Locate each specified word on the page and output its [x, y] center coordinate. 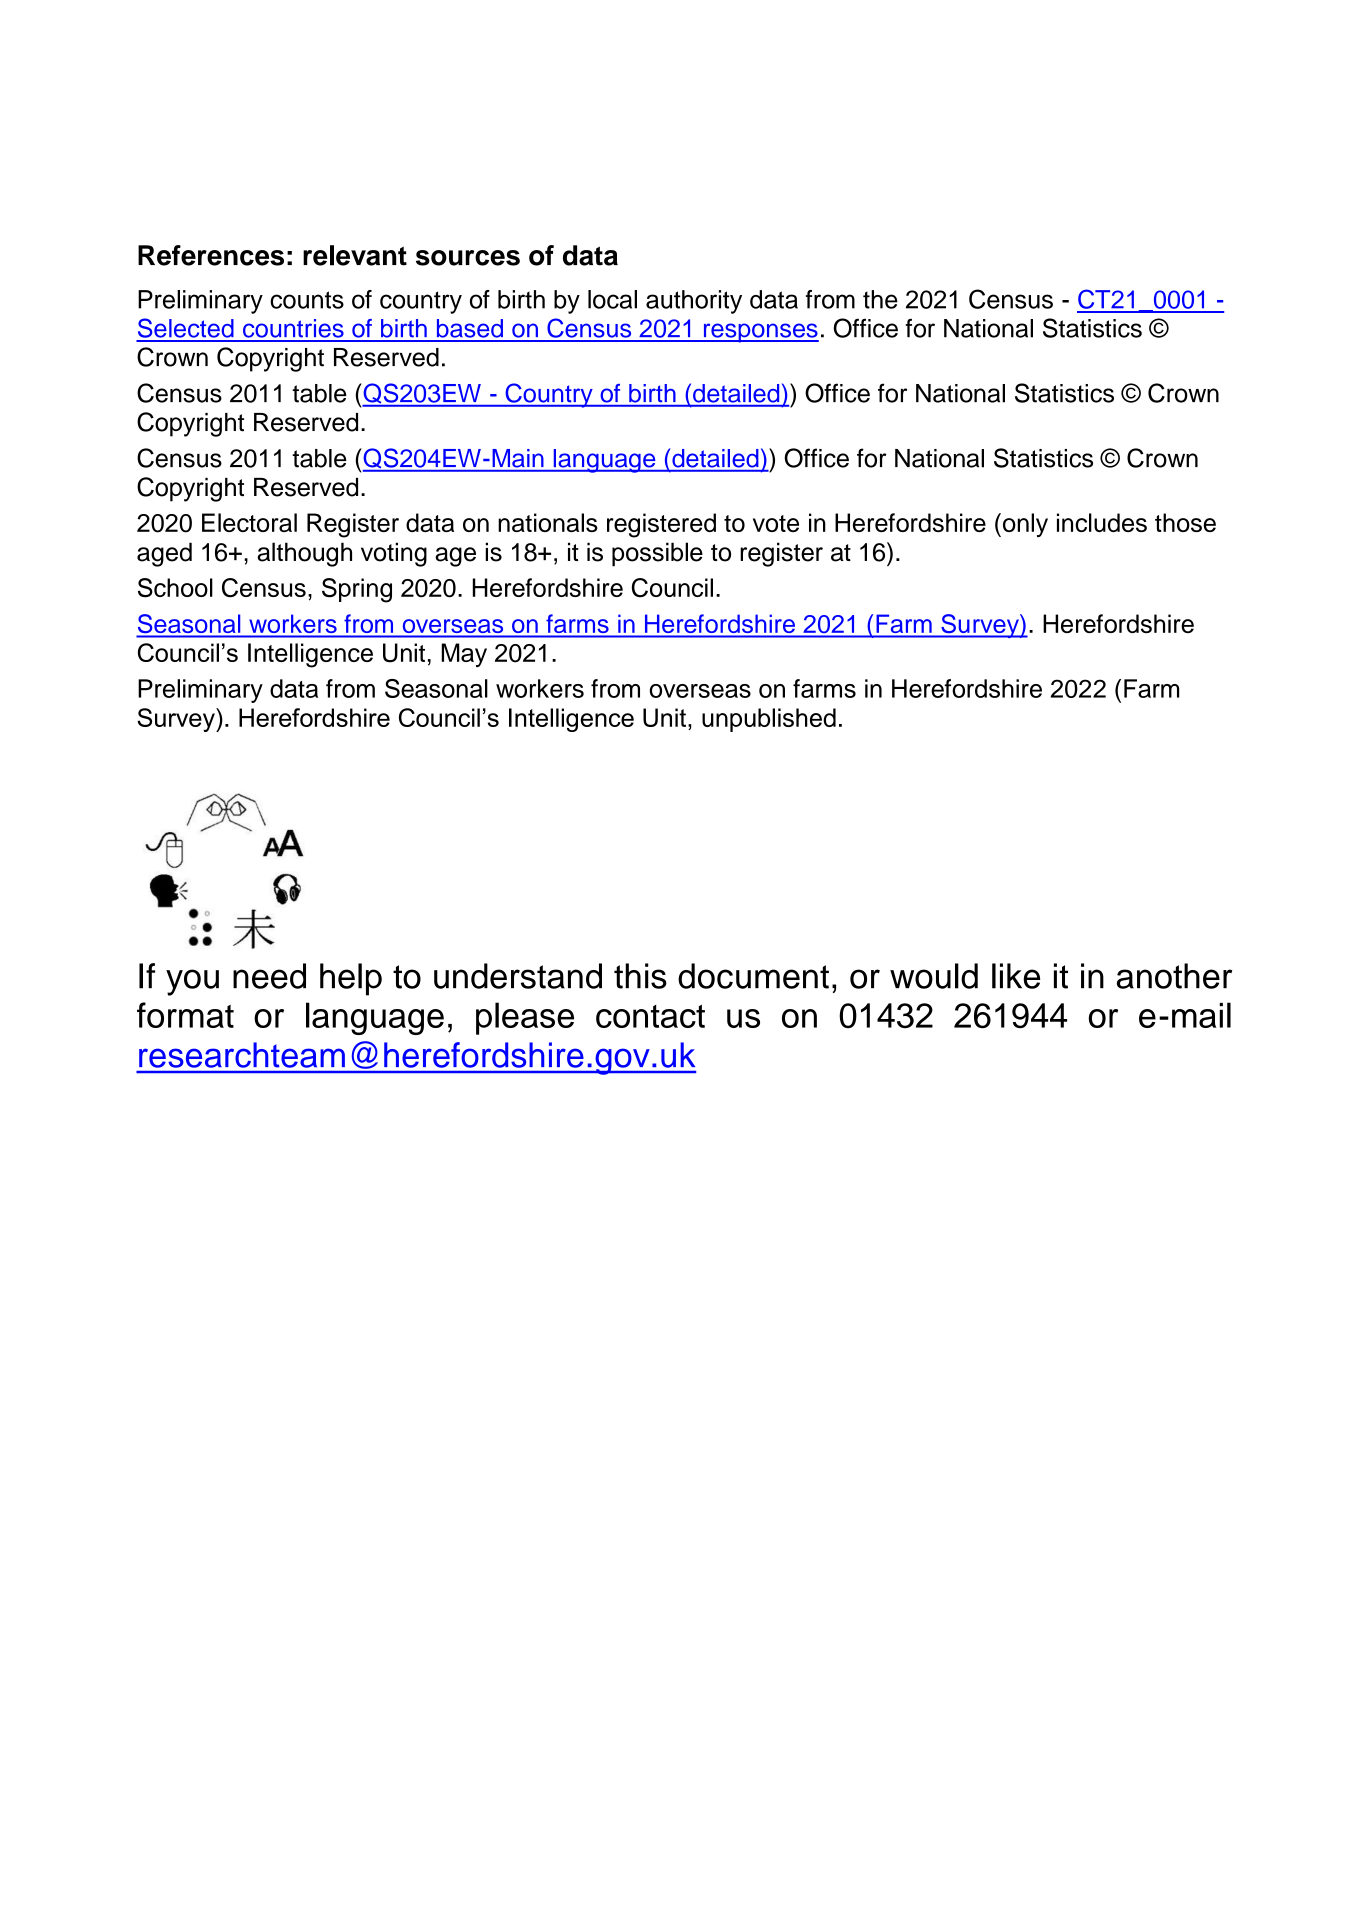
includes [1102, 522]
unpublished [769, 720]
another [1174, 976]
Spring [357, 590]
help [351, 979]
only [1024, 525]
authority [694, 302]
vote [776, 523]
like [1016, 976]
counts [307, 300]
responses [760, 333]
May [464, 655]
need [269, 976]
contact [650, 1016]
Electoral [249, 522]
